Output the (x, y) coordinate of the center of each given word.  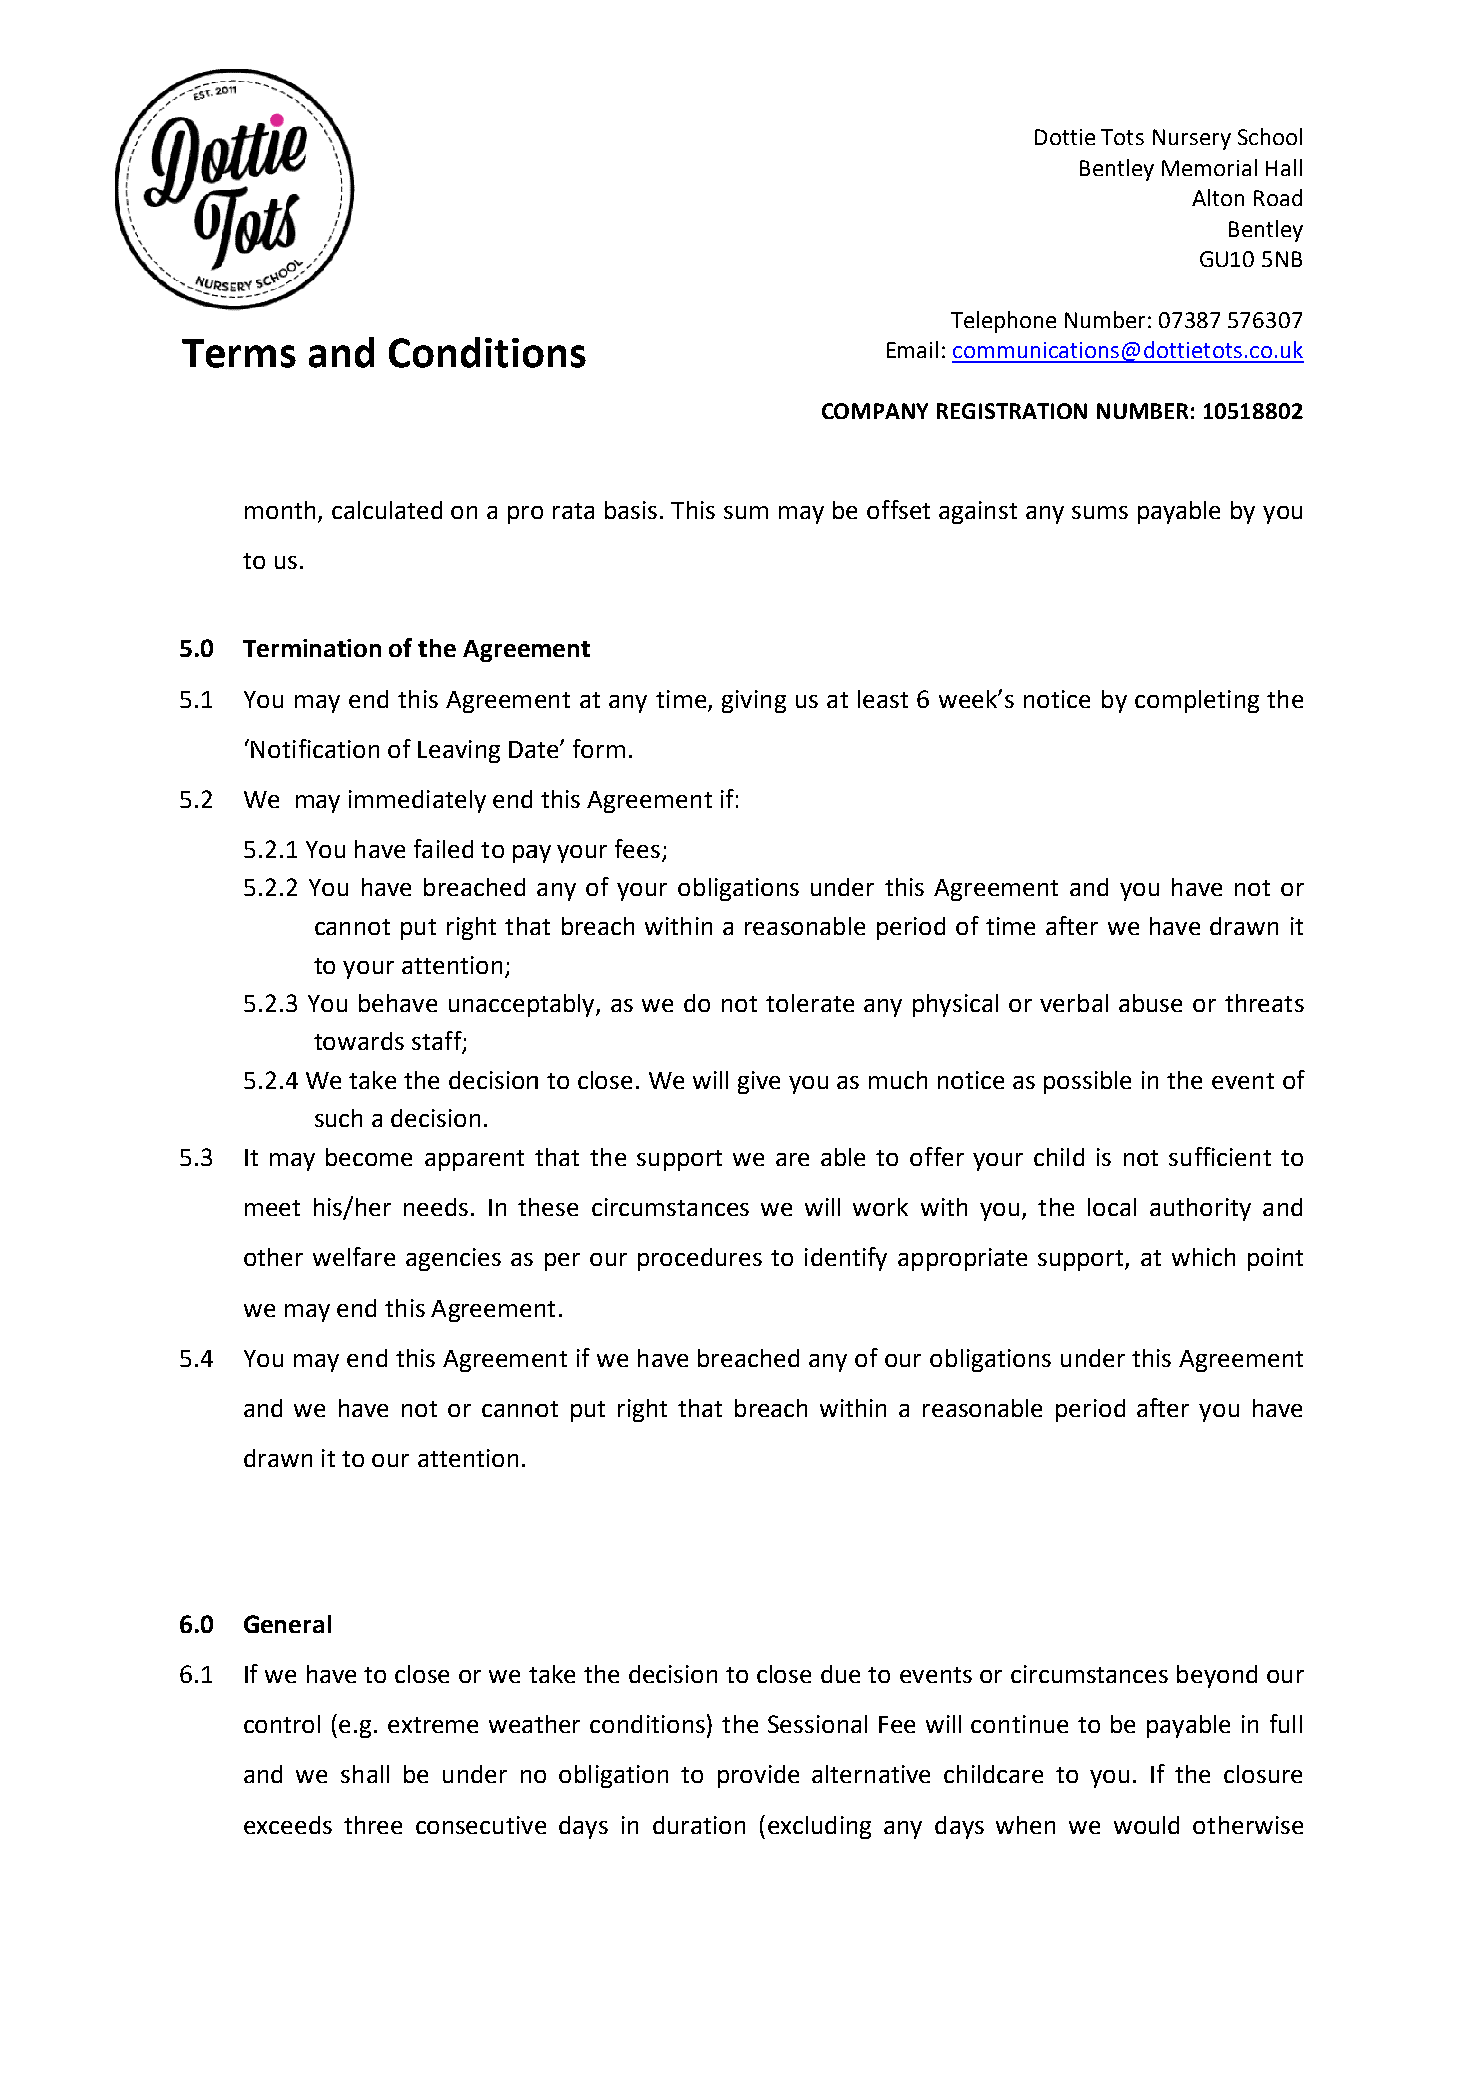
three (373, 1825)
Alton (1218, 197)
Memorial (1209, 167)
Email (912, 349)
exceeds (288, 1825)
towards (359, 1041)
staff (438, 1042)
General (287, 1624)
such (338, 1118)
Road (1278, 197)
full (1286, 1723)
